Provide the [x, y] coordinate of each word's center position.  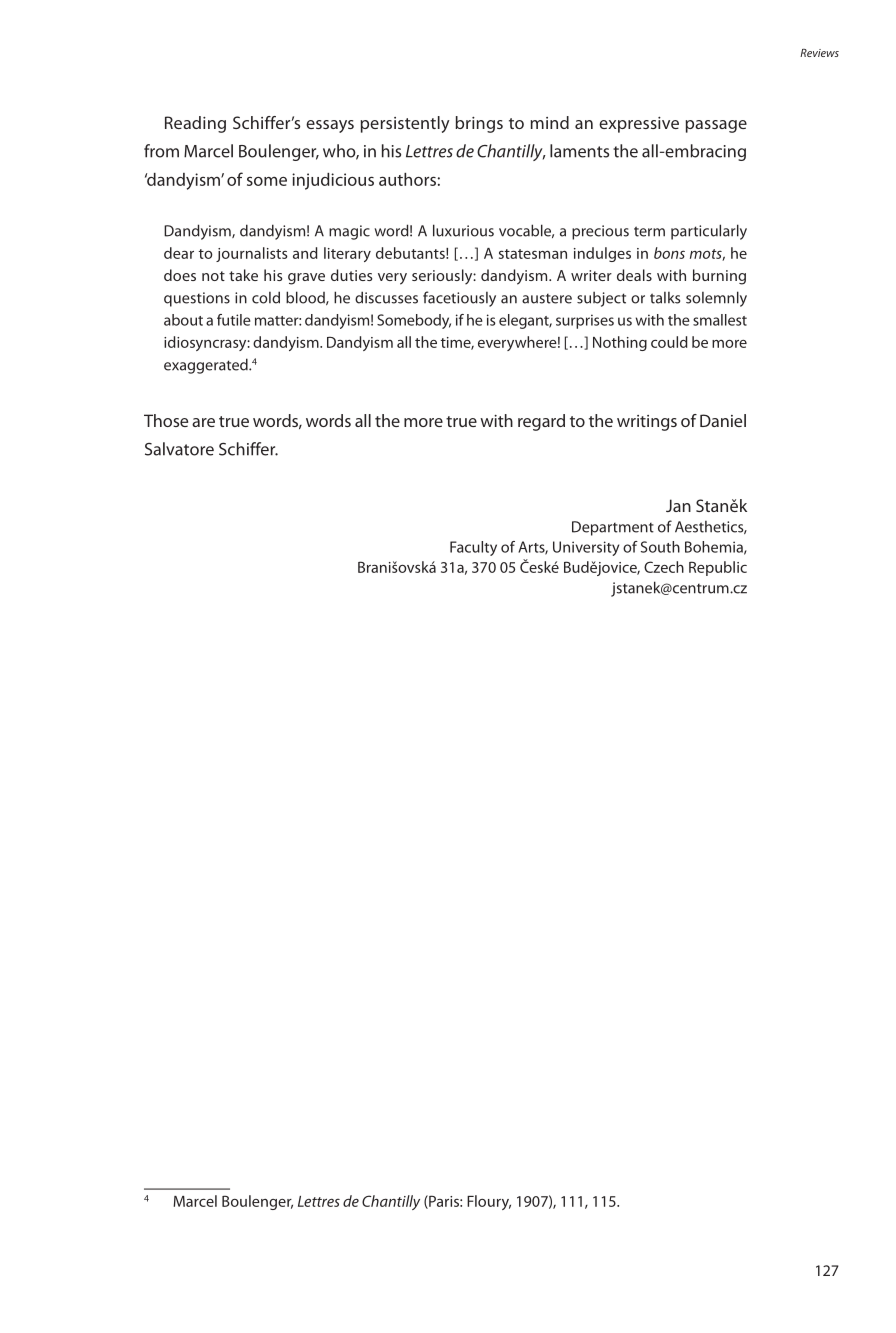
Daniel [723, 420]
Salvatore [179, 449]
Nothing [620, 343]
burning [719, 277]
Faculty [473, 548]
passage [716, 126]
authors [407, 179]
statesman [533, 254]
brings [479, 124]
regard [541, 422]
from [161, 151]
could [669, 342]
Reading [195, 124]
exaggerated [207, 366]
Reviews [819, 53]
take [243, 275]
